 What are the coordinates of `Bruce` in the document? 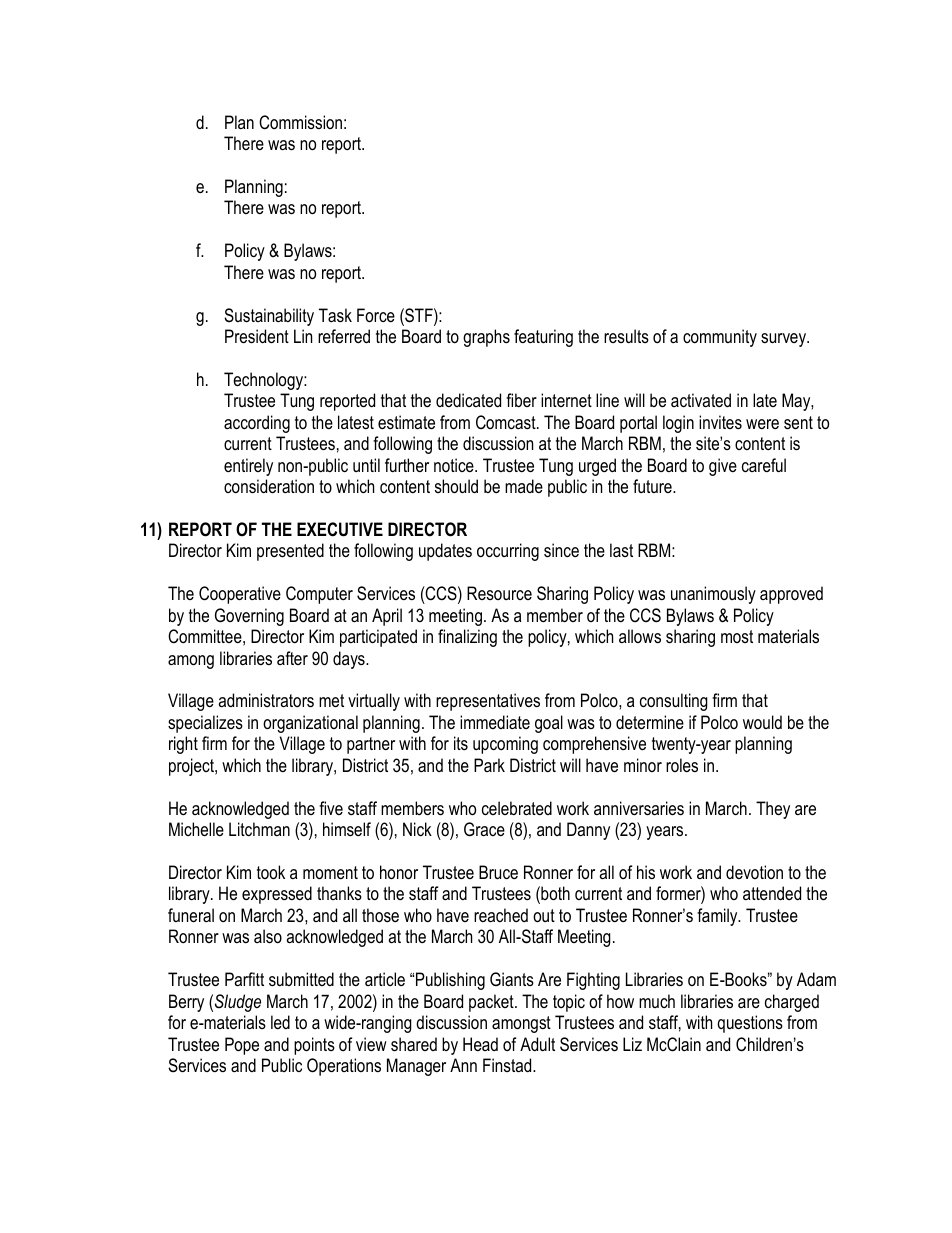 It's located at (498, 872).
